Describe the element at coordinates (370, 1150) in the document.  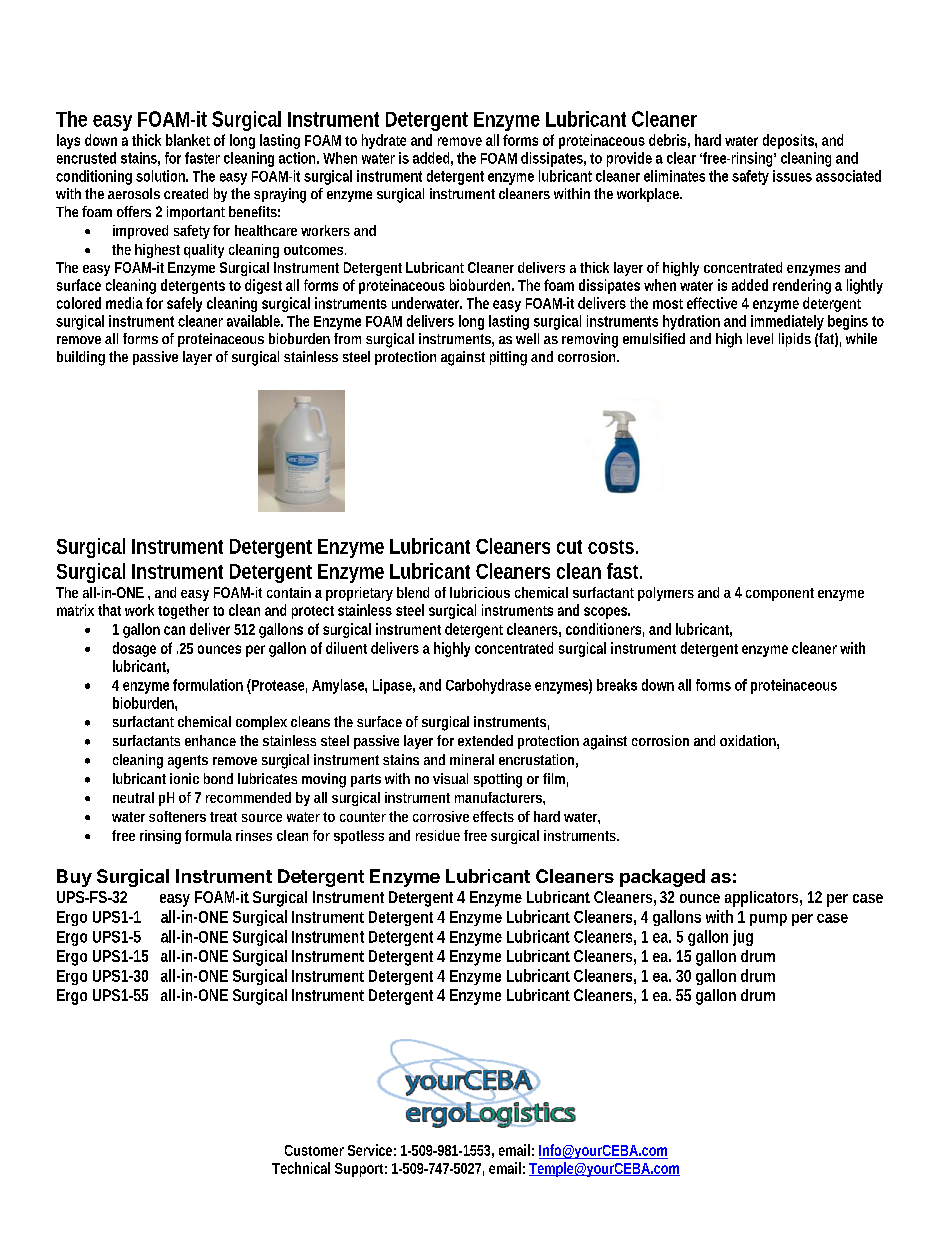
I see `Service` at that location.
